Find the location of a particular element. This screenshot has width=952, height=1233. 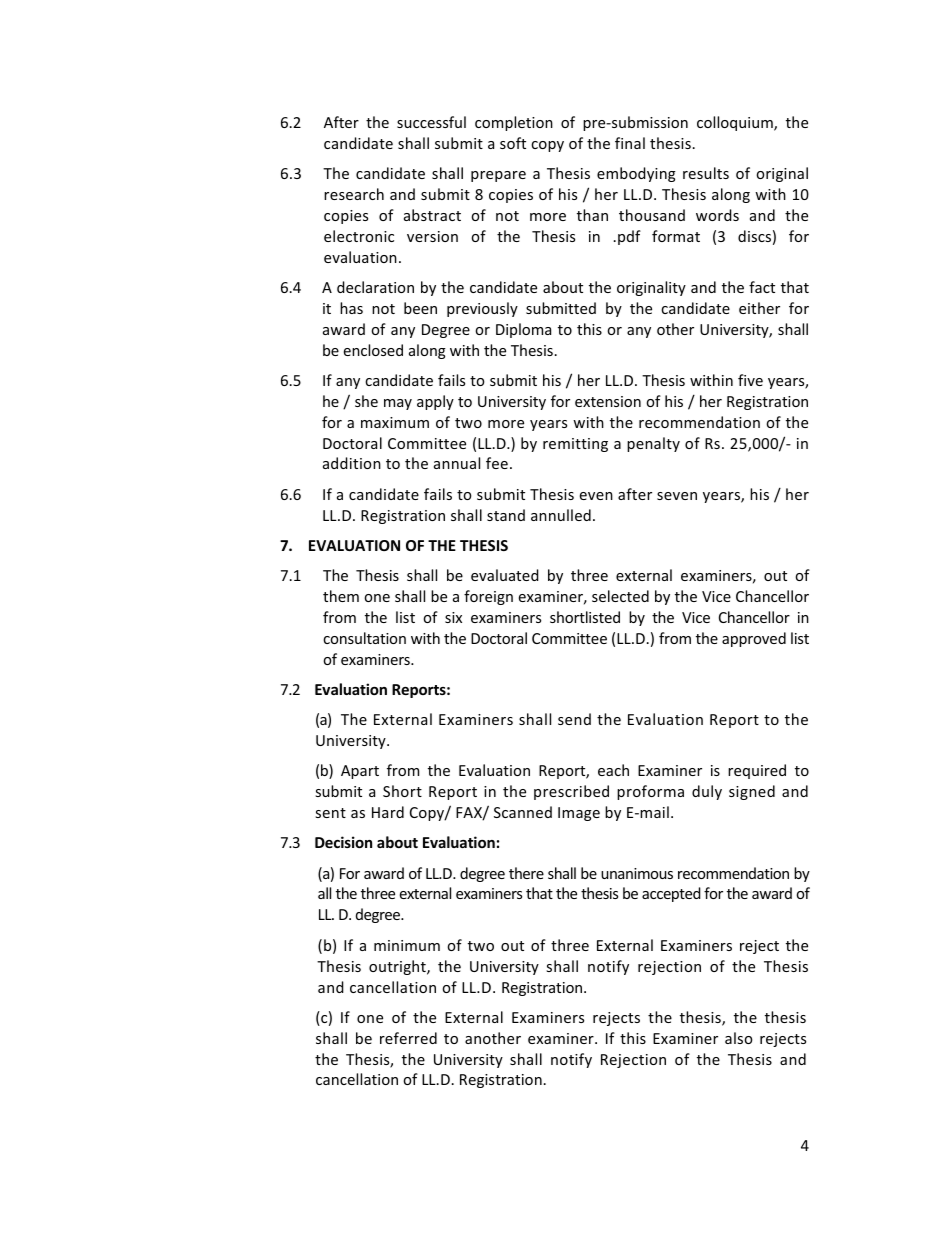

referred is located at coordinates (408, 1038).
